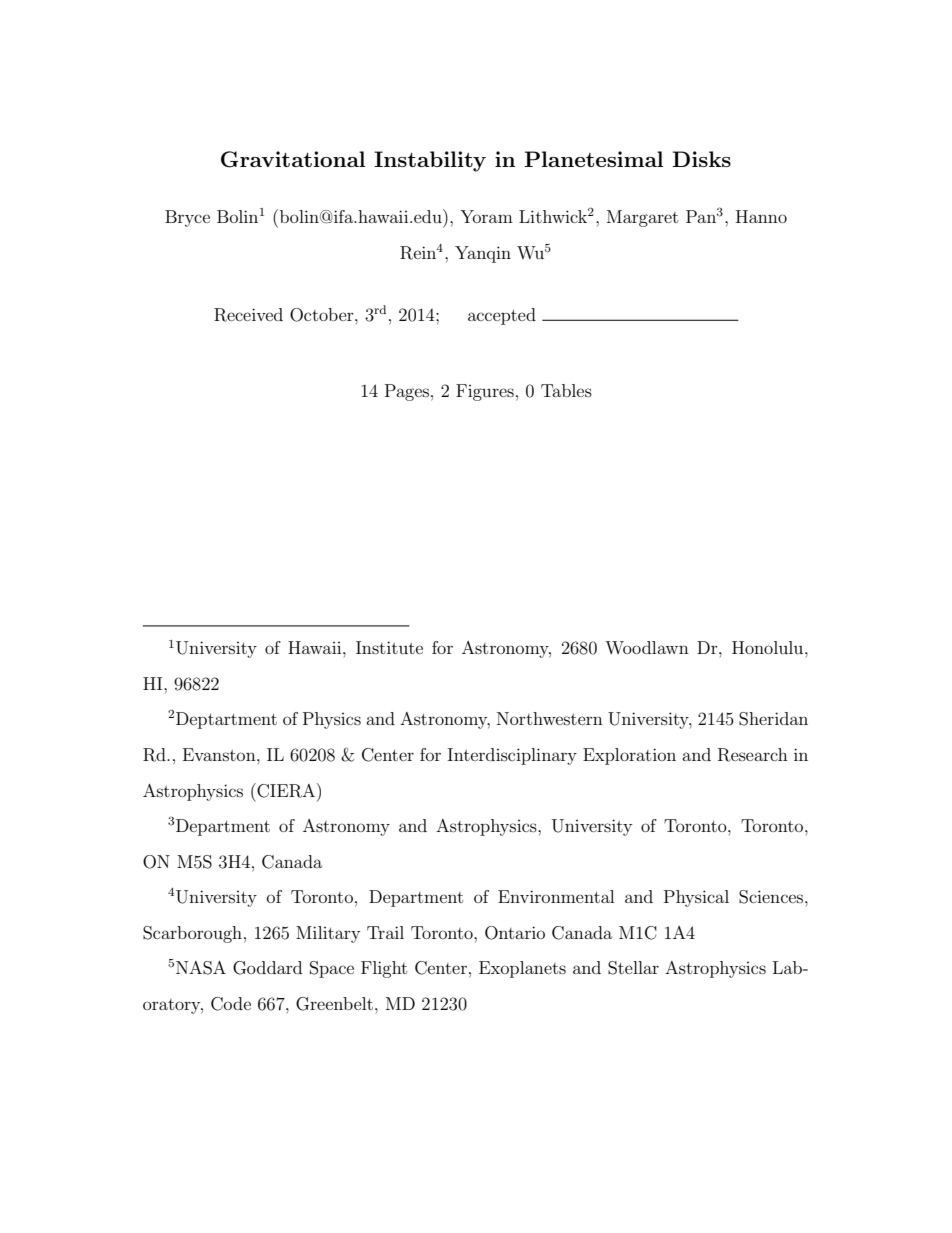 The image size is (952, 1233). Describe the element at coordinates (769, 647) in the page. I see `Honolulu` at that location.
